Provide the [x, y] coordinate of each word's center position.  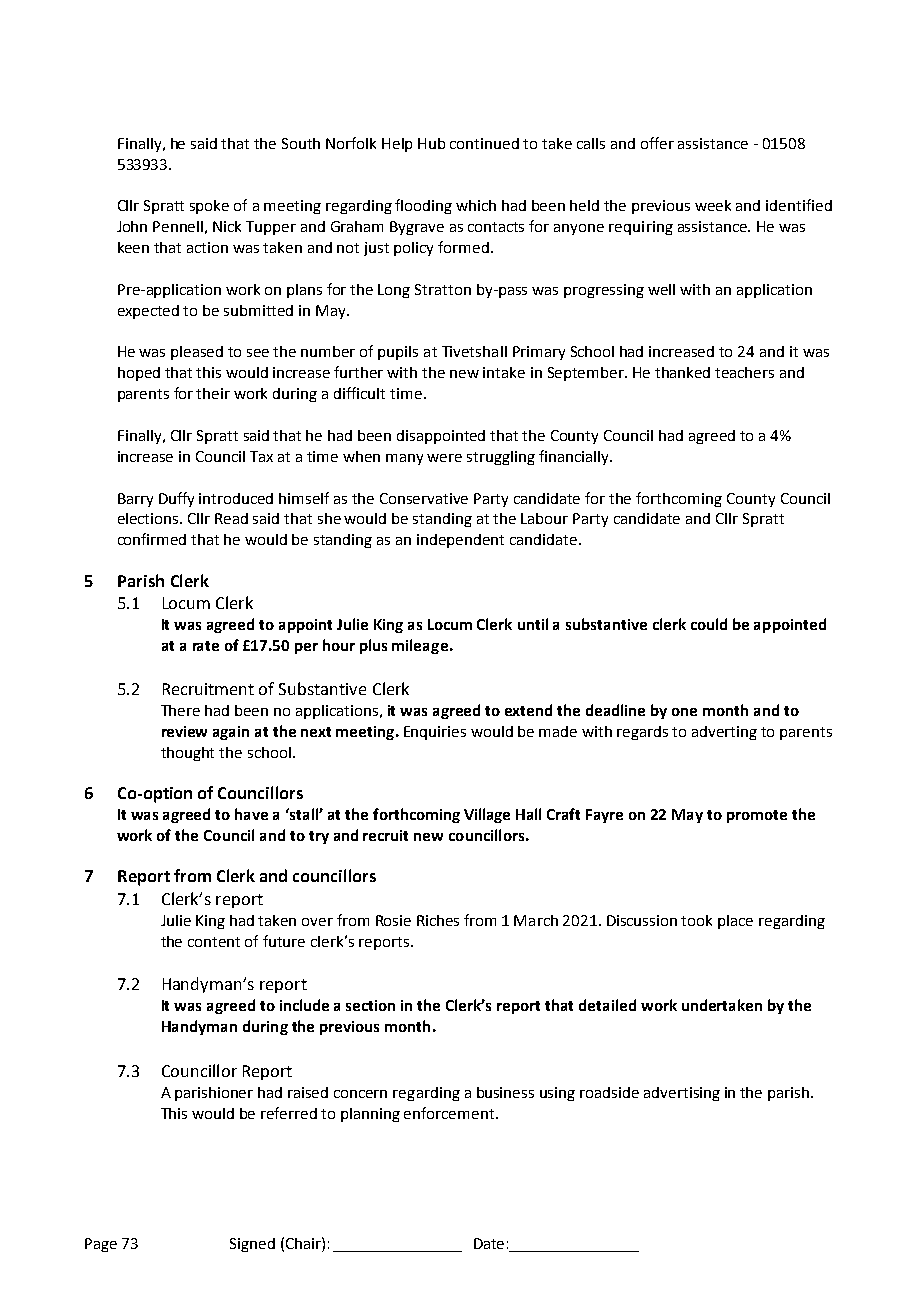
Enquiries [435, 733]
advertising [682, 1094]
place [735, 922]
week [713, 205]
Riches [438, 920]
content [214, 942]
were [444, 458]
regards [642, 733]
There [180, 710]
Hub [431, 143]
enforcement [450, 1113]
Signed [252, 1245]
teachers [744, 372]
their [213, 393]
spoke [209, 207]
